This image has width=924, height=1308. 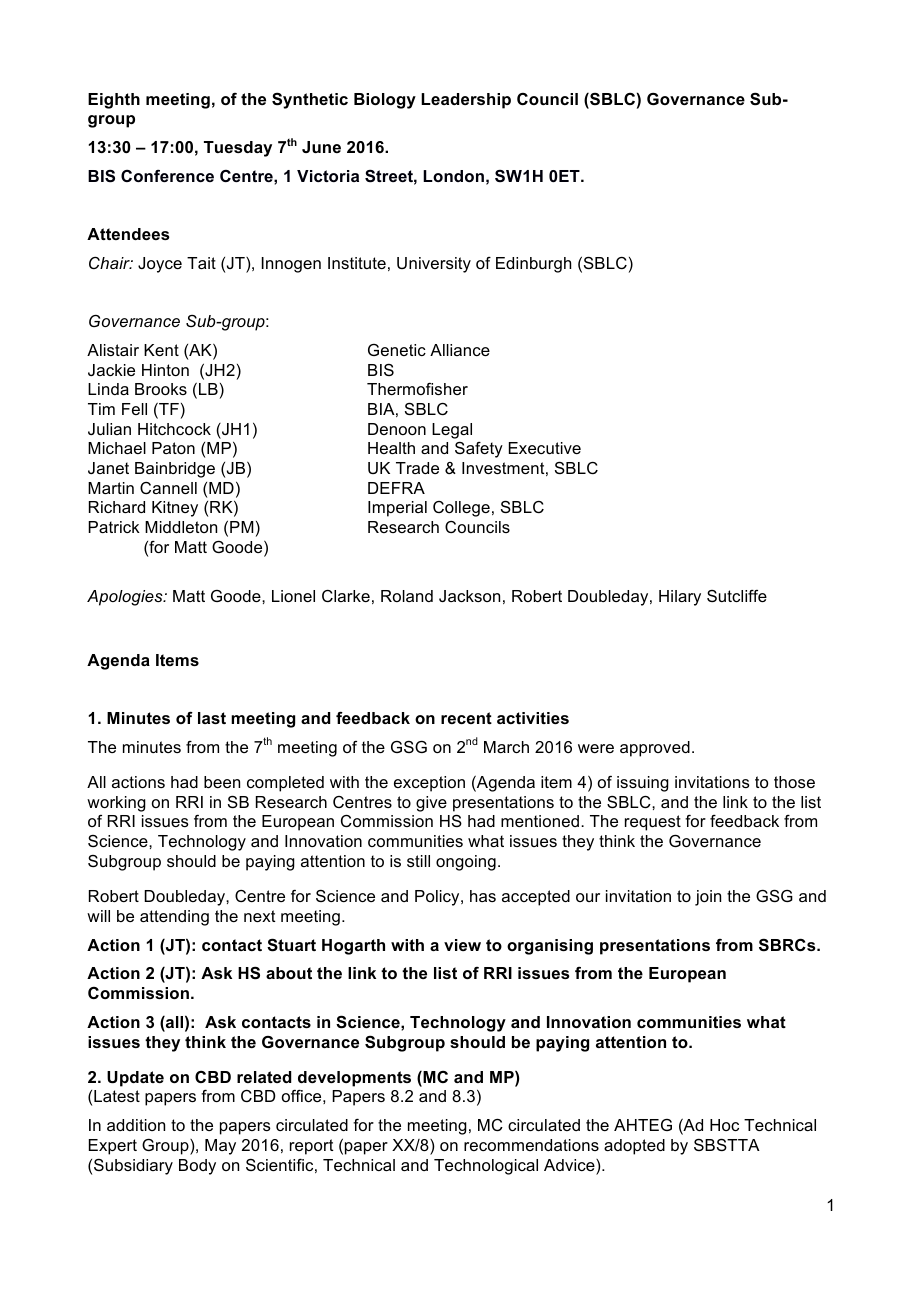 I want to click on attending, so click(x=174, y=918).
